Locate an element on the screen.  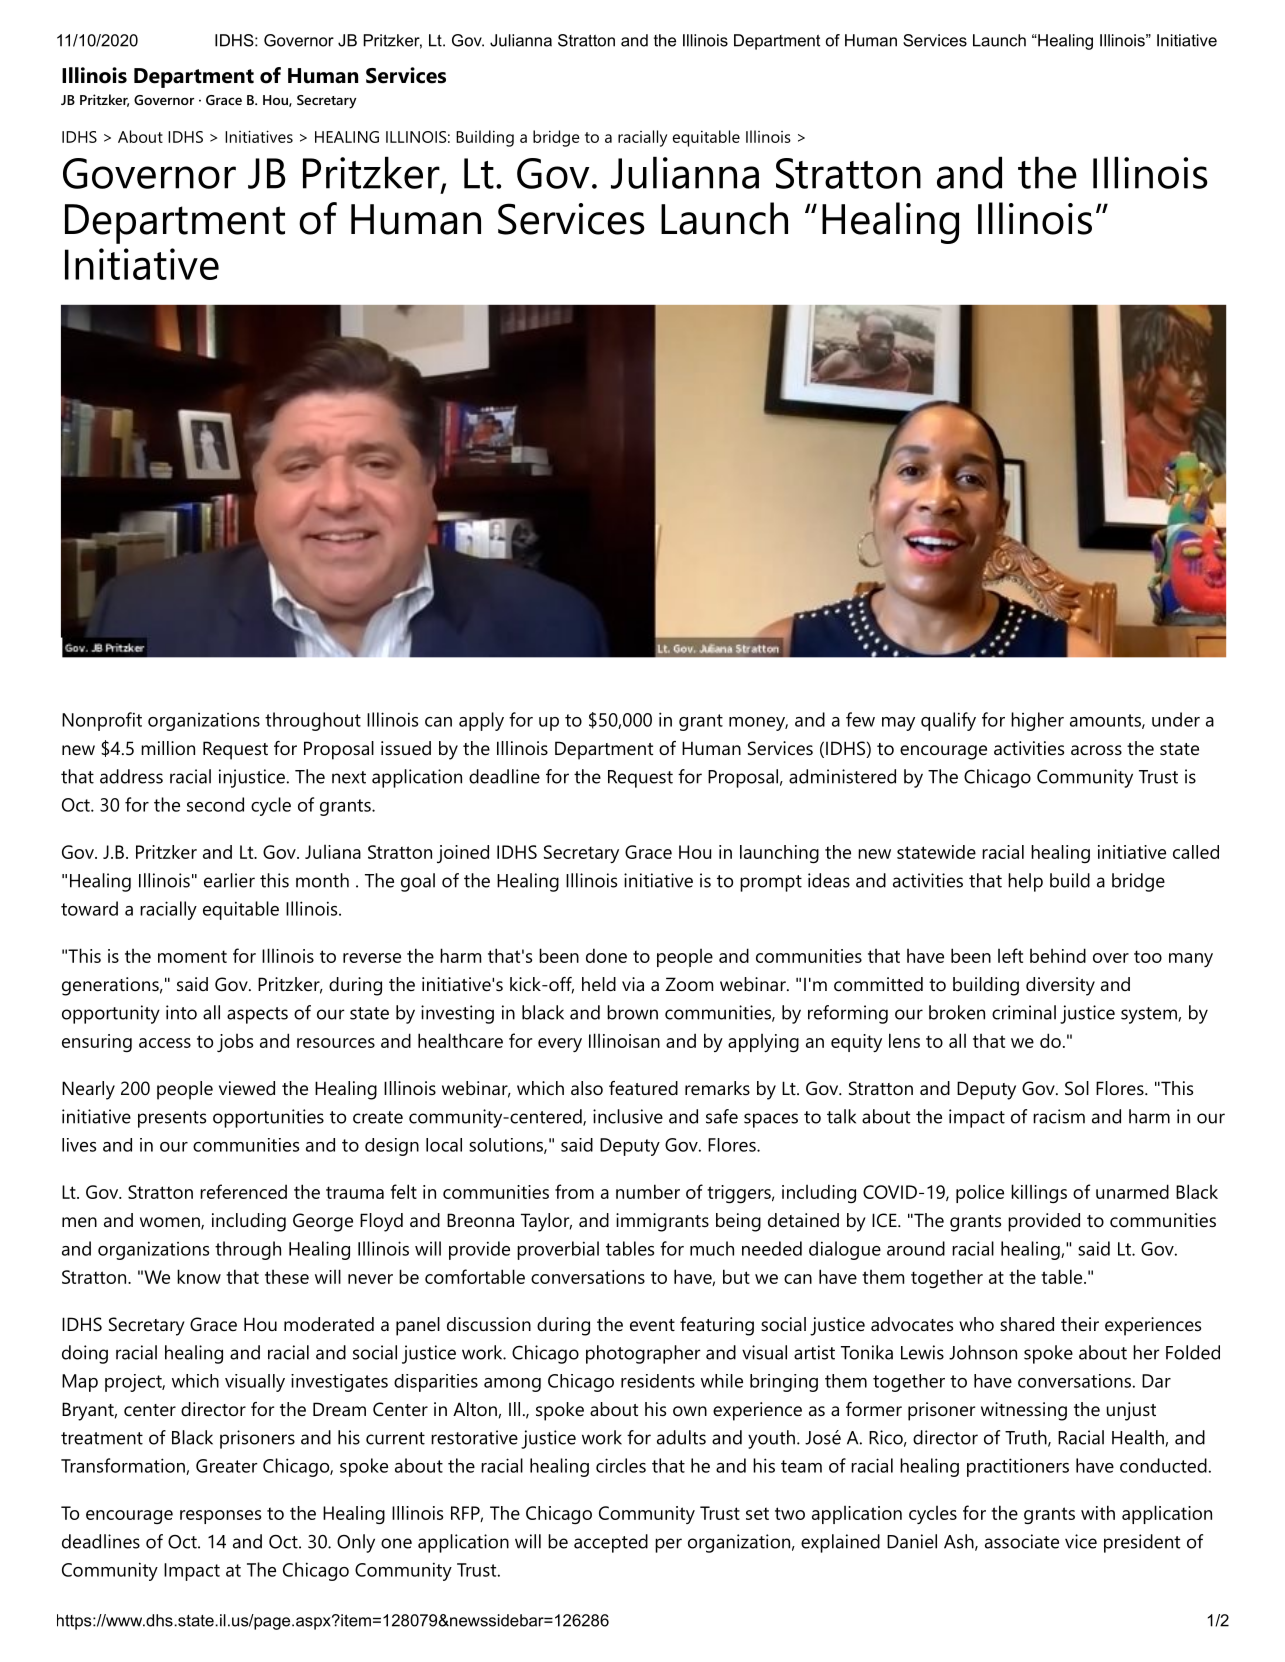
accepted is located at coordinates (611, 1543).
